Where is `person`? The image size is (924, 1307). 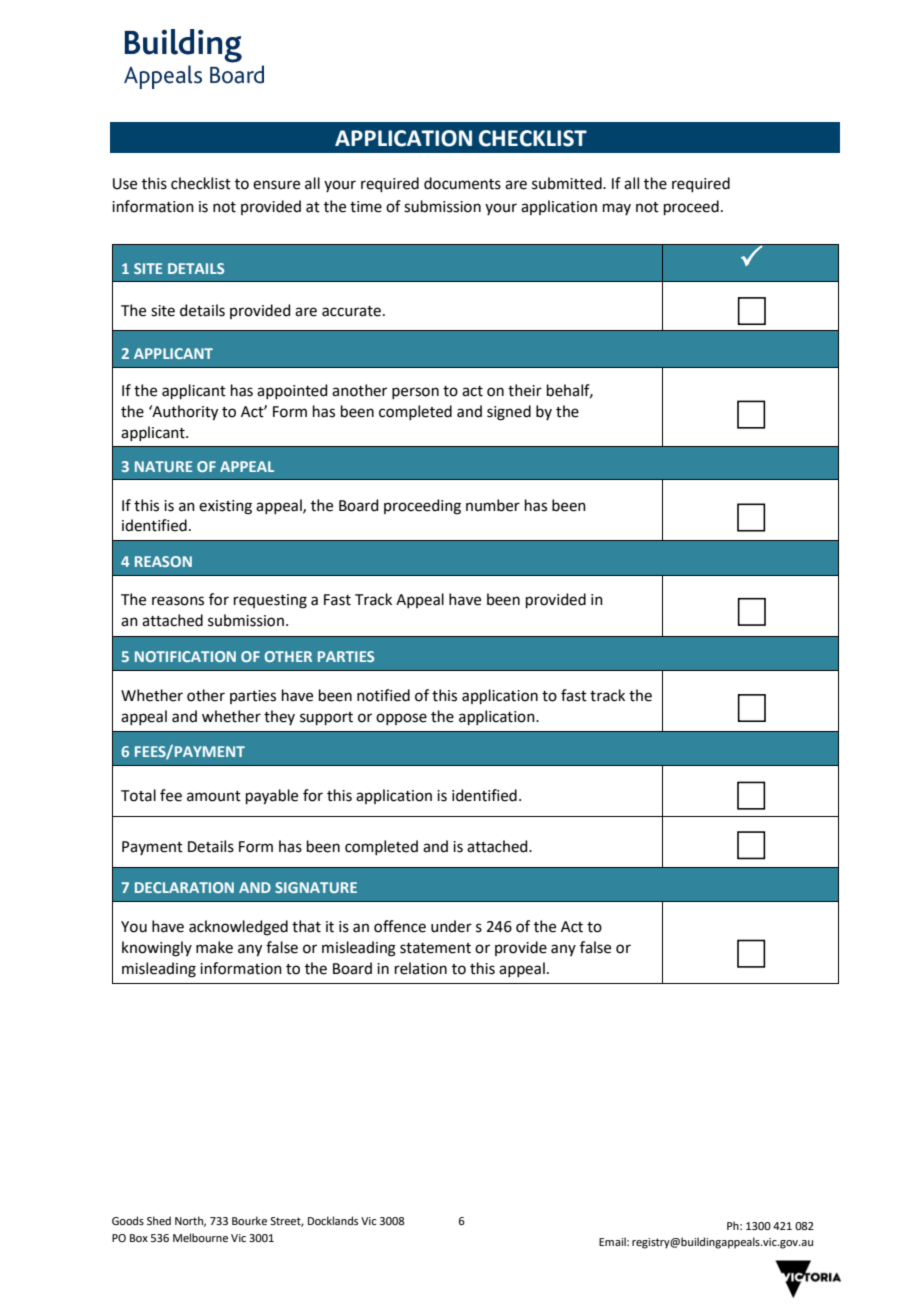 person is located at coordinates (415, 393).
